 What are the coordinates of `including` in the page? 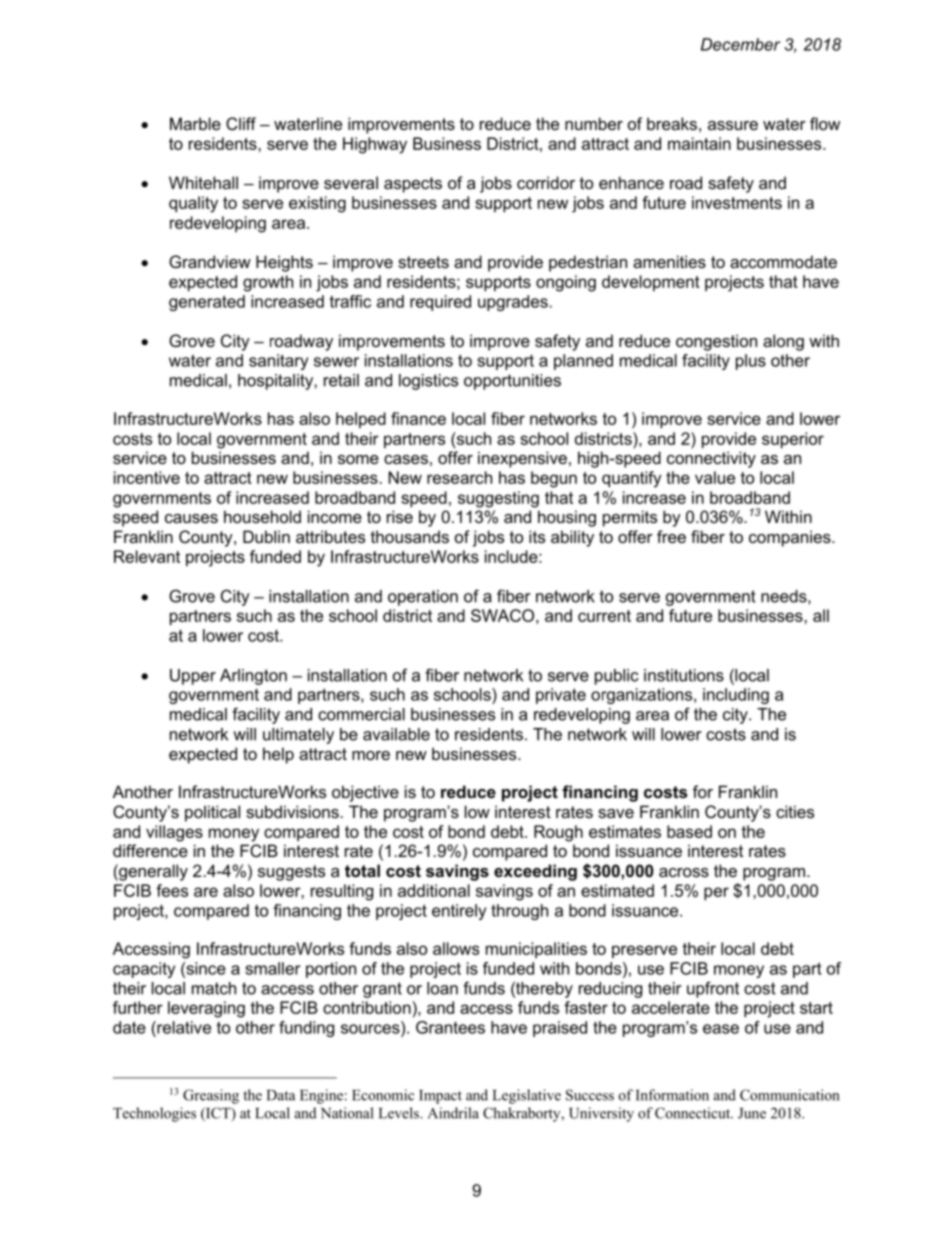 It's located at (736, 696).
